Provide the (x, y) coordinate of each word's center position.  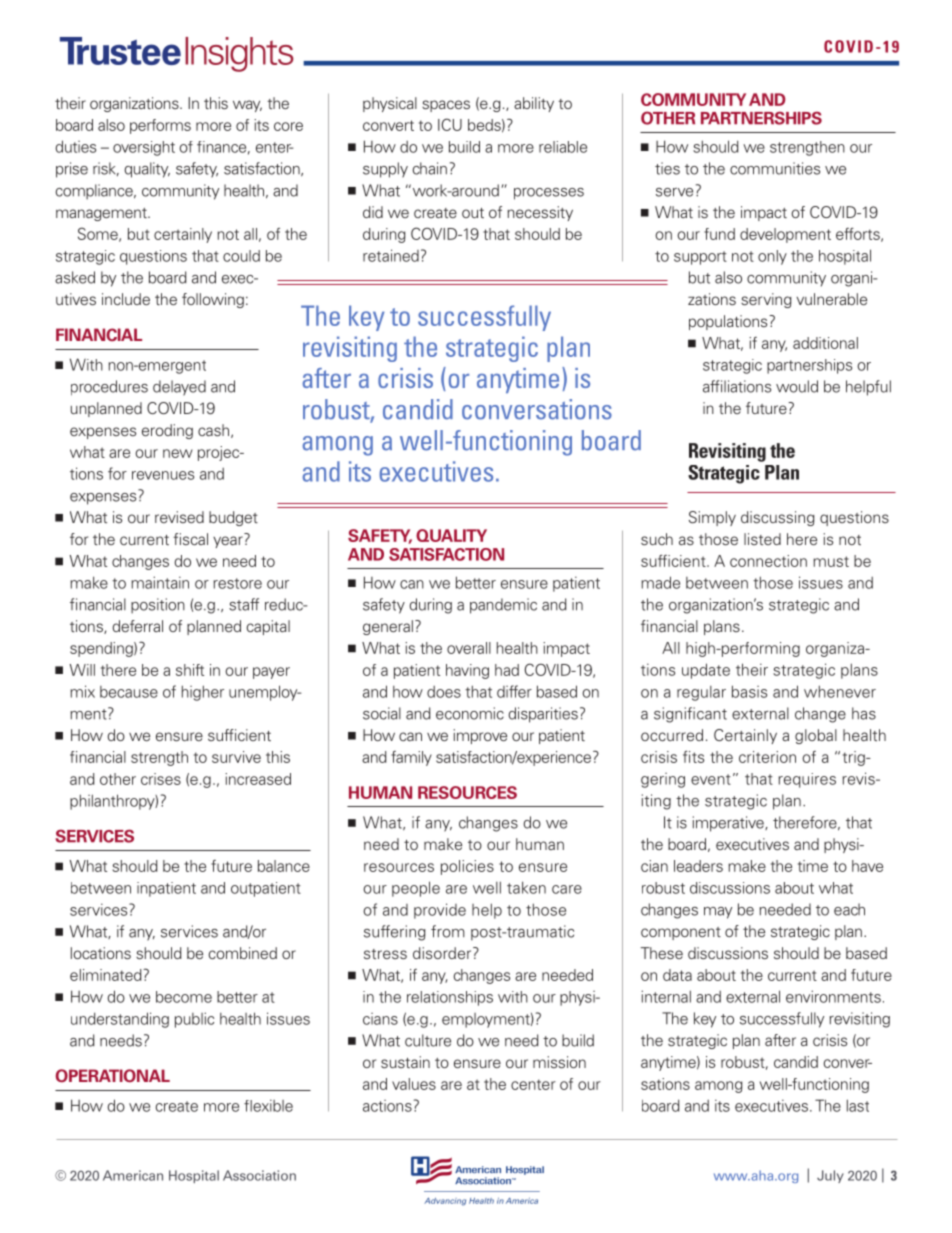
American (133, 1175)
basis (749, 691)
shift (190, 670)
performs (160, 126)
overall (469, 648)
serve (674, 192)
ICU (450, 124)
